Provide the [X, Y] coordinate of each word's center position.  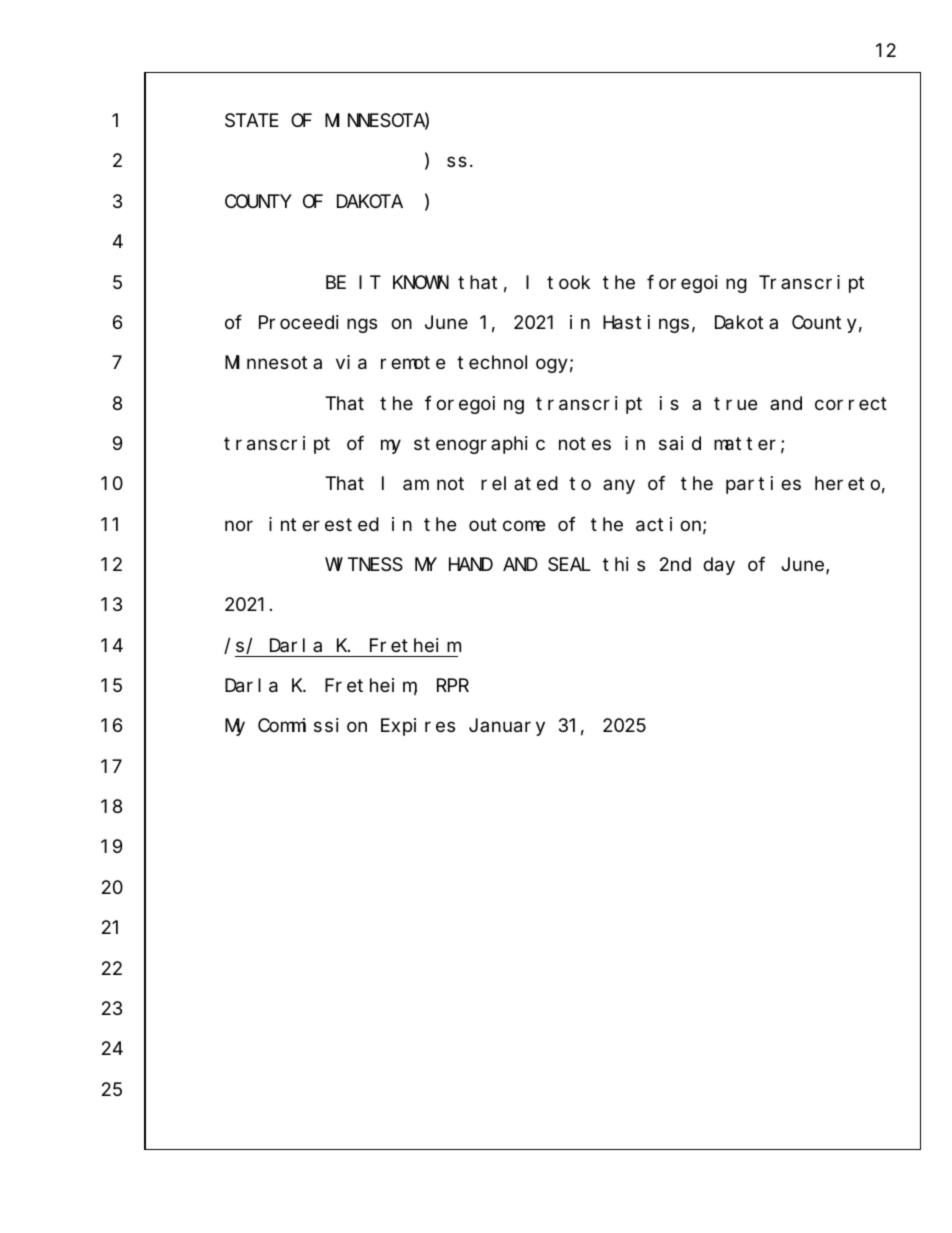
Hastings [646, 324]
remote [413, 363]
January [507, 728]
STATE [252, 120]
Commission [312, 725]
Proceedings [318, 324]
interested [324, 524]
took [568, 282]
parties [763, 485]
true [735, 403]
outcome [507, 524]
